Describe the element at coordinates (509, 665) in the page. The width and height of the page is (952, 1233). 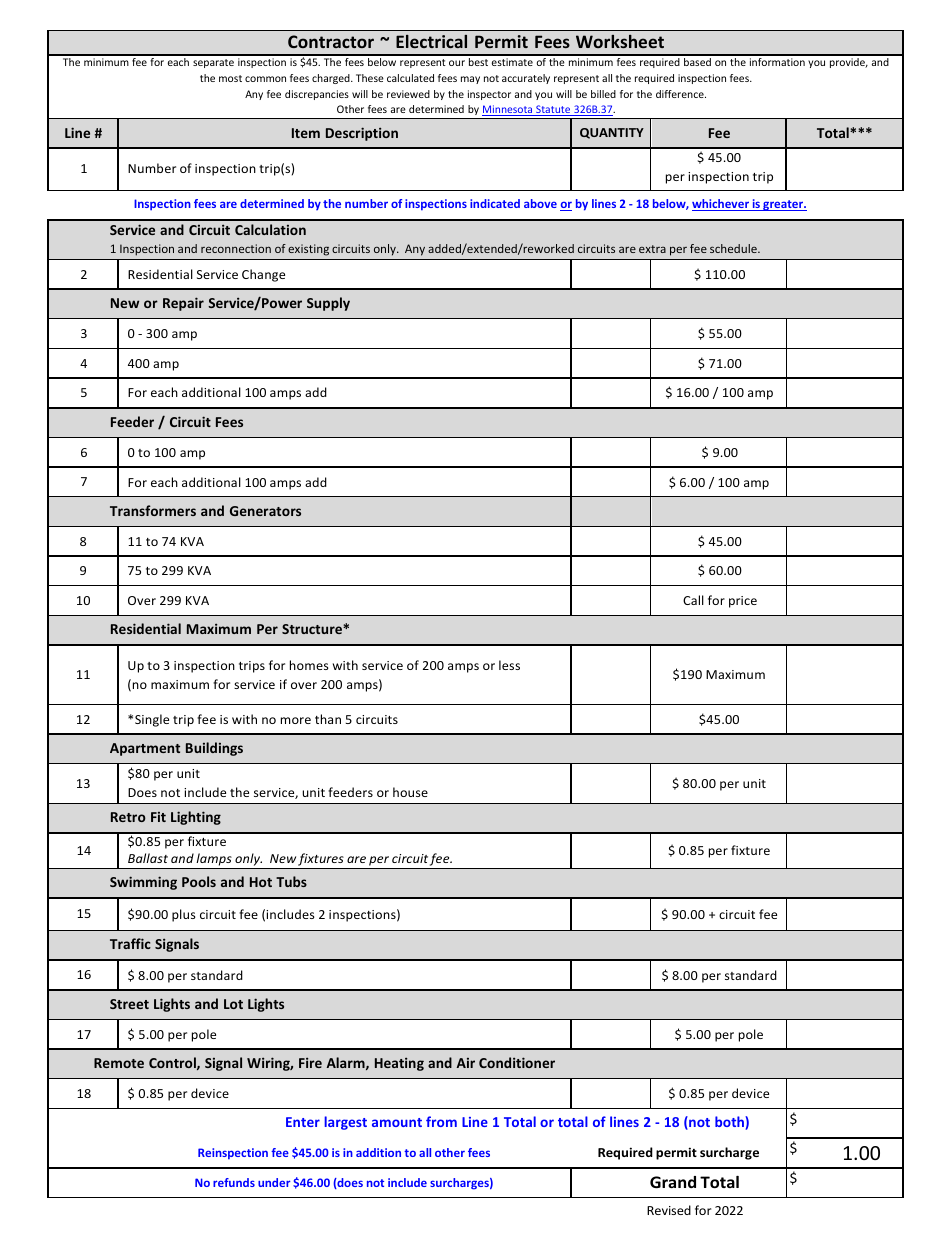
I see `less` at that location.
